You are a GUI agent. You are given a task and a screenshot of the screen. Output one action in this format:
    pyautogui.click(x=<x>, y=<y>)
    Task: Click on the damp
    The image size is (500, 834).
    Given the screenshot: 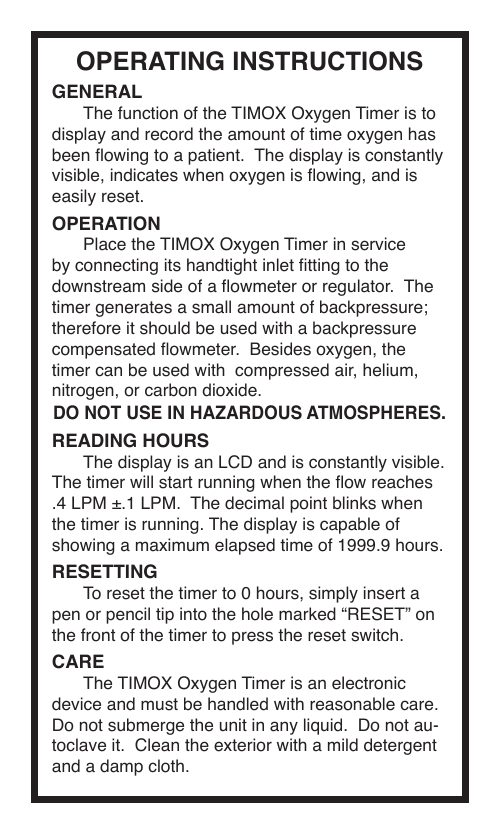 What is the action you would take?
    pyautogui.click(x=121, y=767)
